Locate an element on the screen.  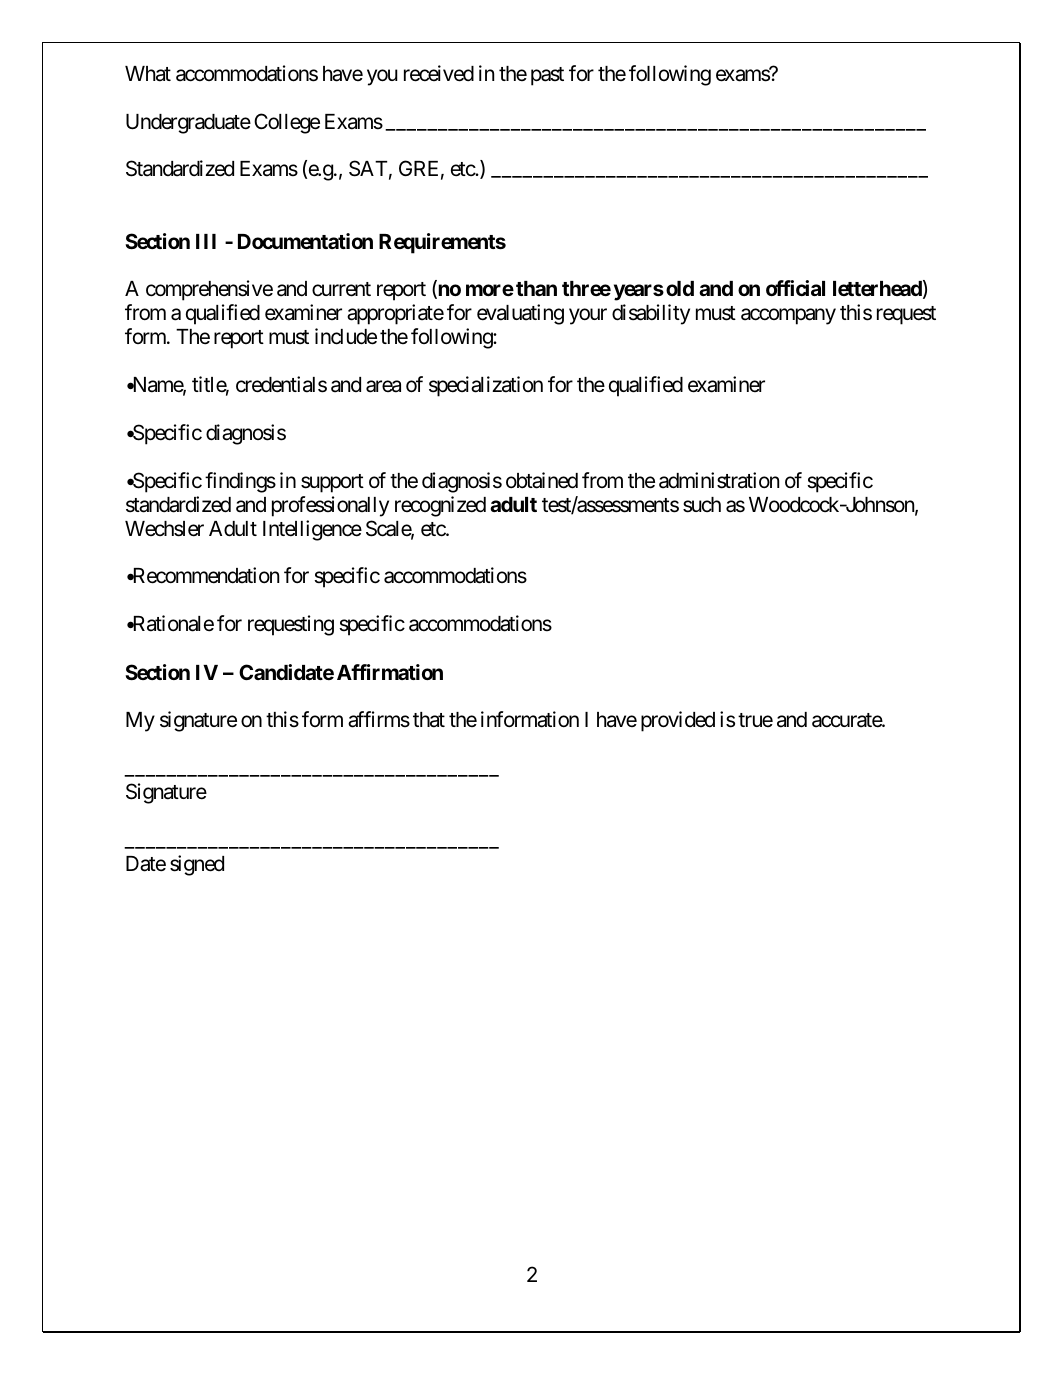
administration is located at coordinates (719, 480).
